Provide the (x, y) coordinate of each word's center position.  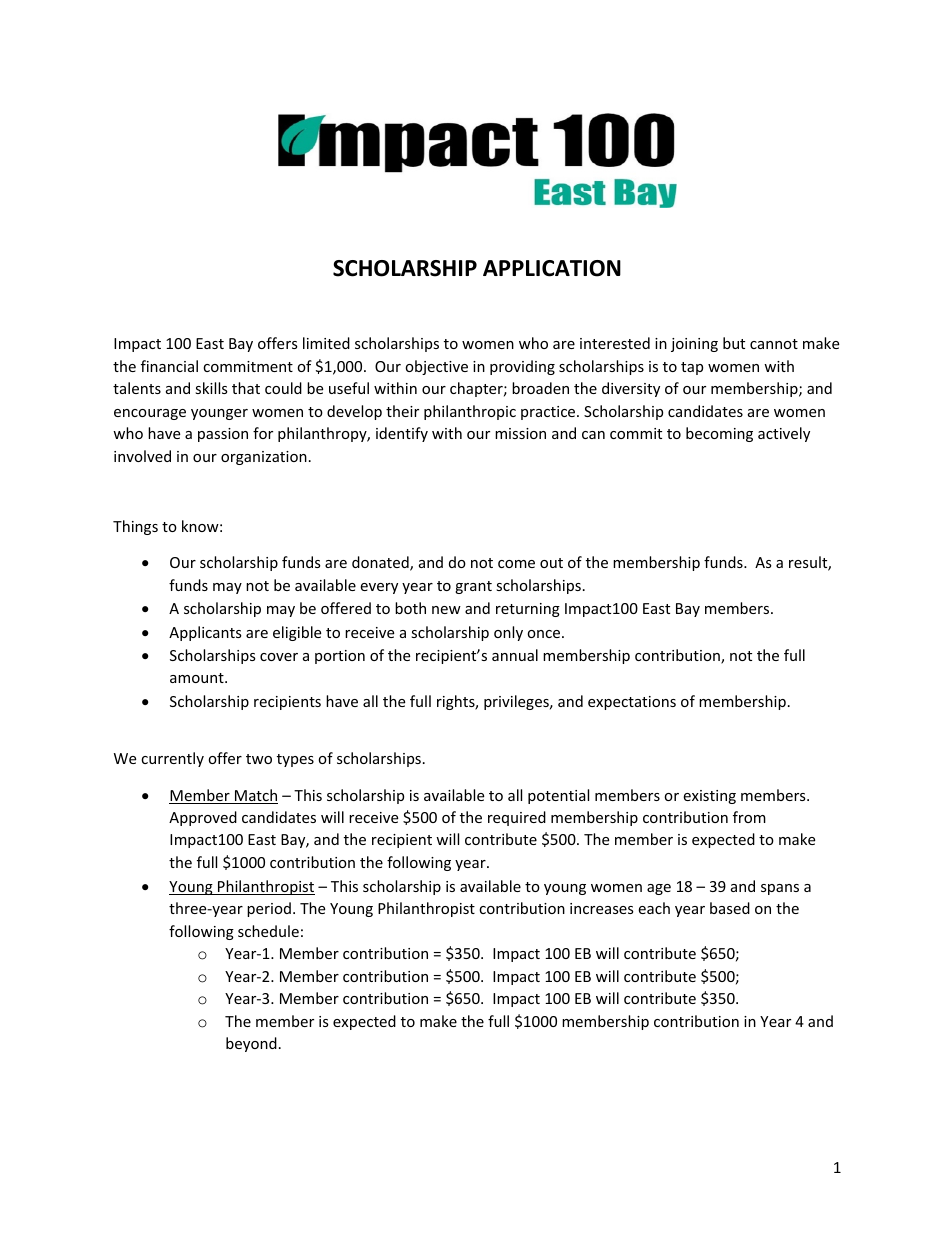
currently (172, 759)
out (551, 563)
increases (602, 908)
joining (694, 345)
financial (169, 366)
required (517, 818)
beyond (251, 1044)
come (516, 564)
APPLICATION (552, 268)
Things (135, 527)
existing (709, 797)
